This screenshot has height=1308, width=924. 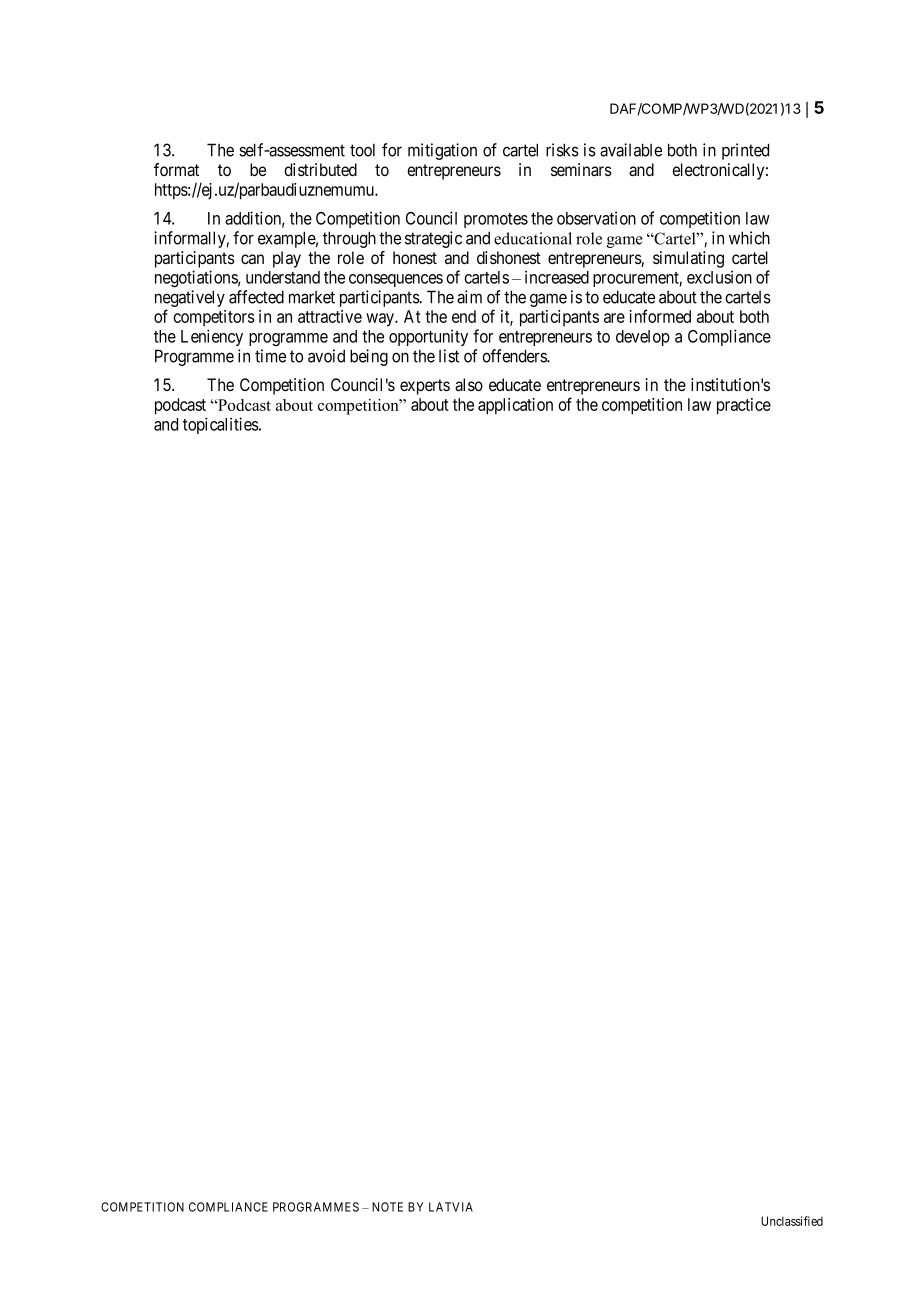 What do you see at coordinates (515, 406) in the screenshot?
I see `application` at bounding box center [515, 406].
